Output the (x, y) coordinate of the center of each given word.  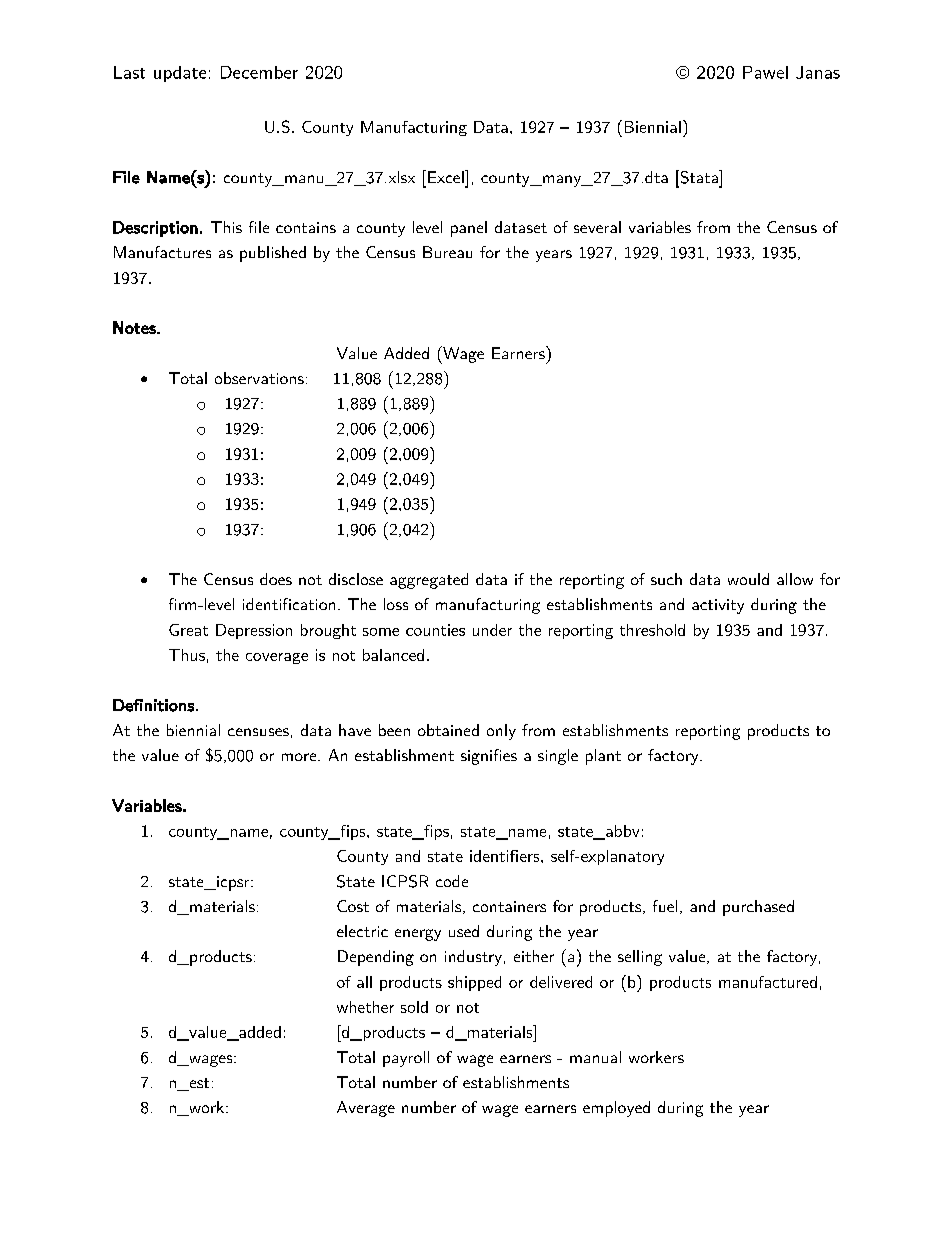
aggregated (429, 581)
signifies (489, 757)
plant (603, 757)
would (748, 579)
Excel (447, 176)
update (180, 74)
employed (616, 1109)
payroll (406, 1059)
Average (366, 1109)
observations (259, 378)
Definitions (153, 705)
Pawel (765, 72)
